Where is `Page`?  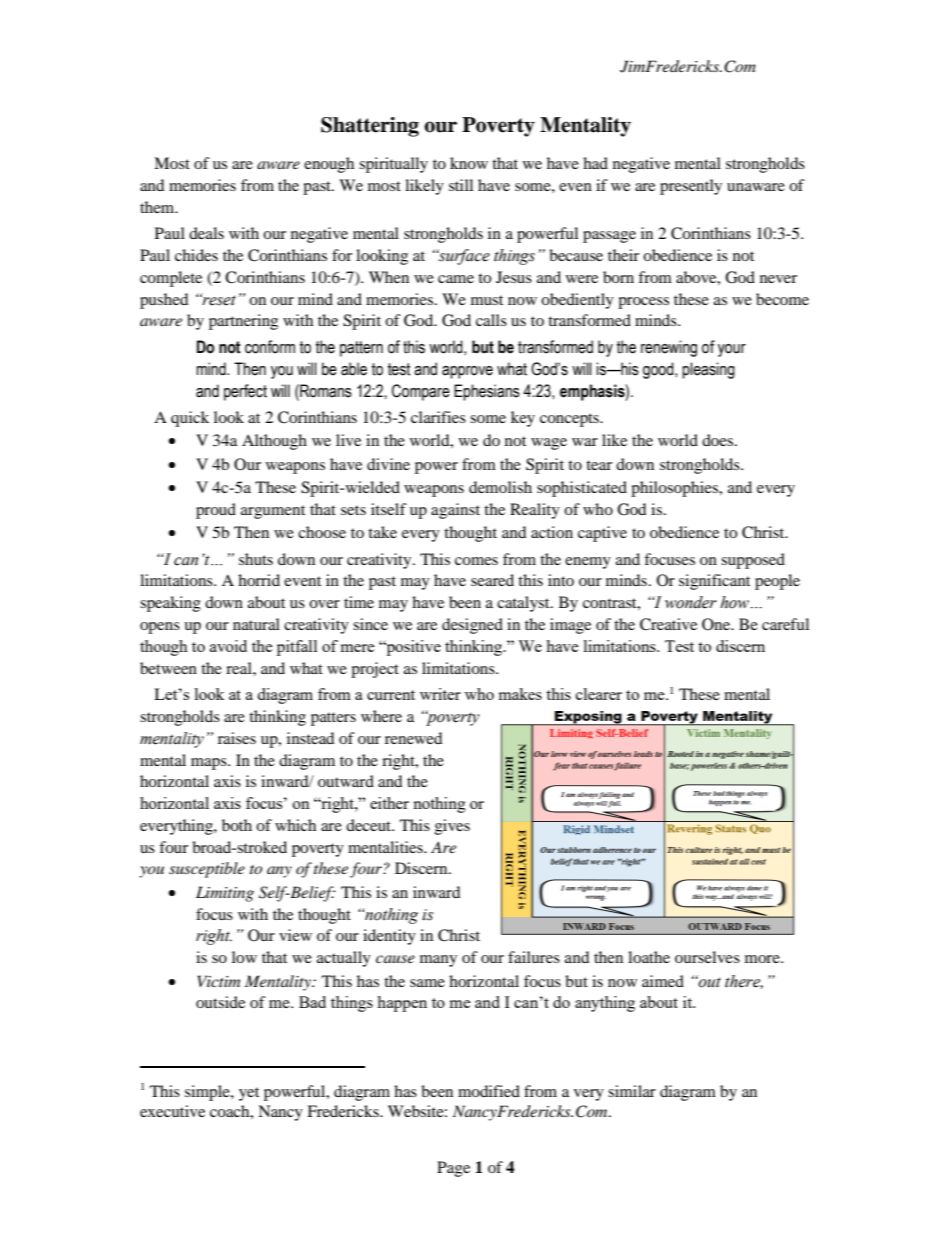
Page is located at coordinates (453, 1169).
